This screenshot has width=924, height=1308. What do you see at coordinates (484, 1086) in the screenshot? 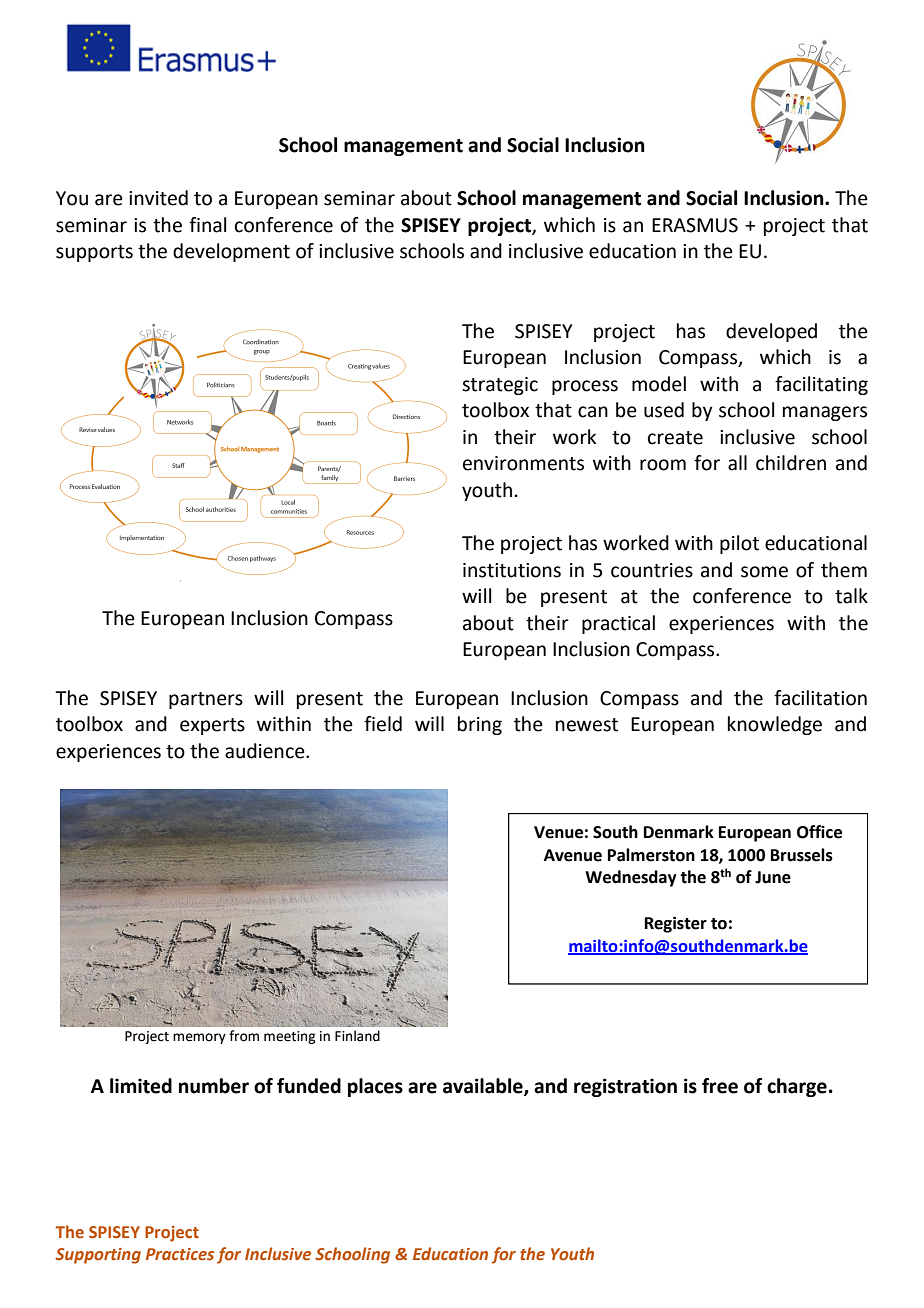
I see `available` at bounding box center [484, 1086].
